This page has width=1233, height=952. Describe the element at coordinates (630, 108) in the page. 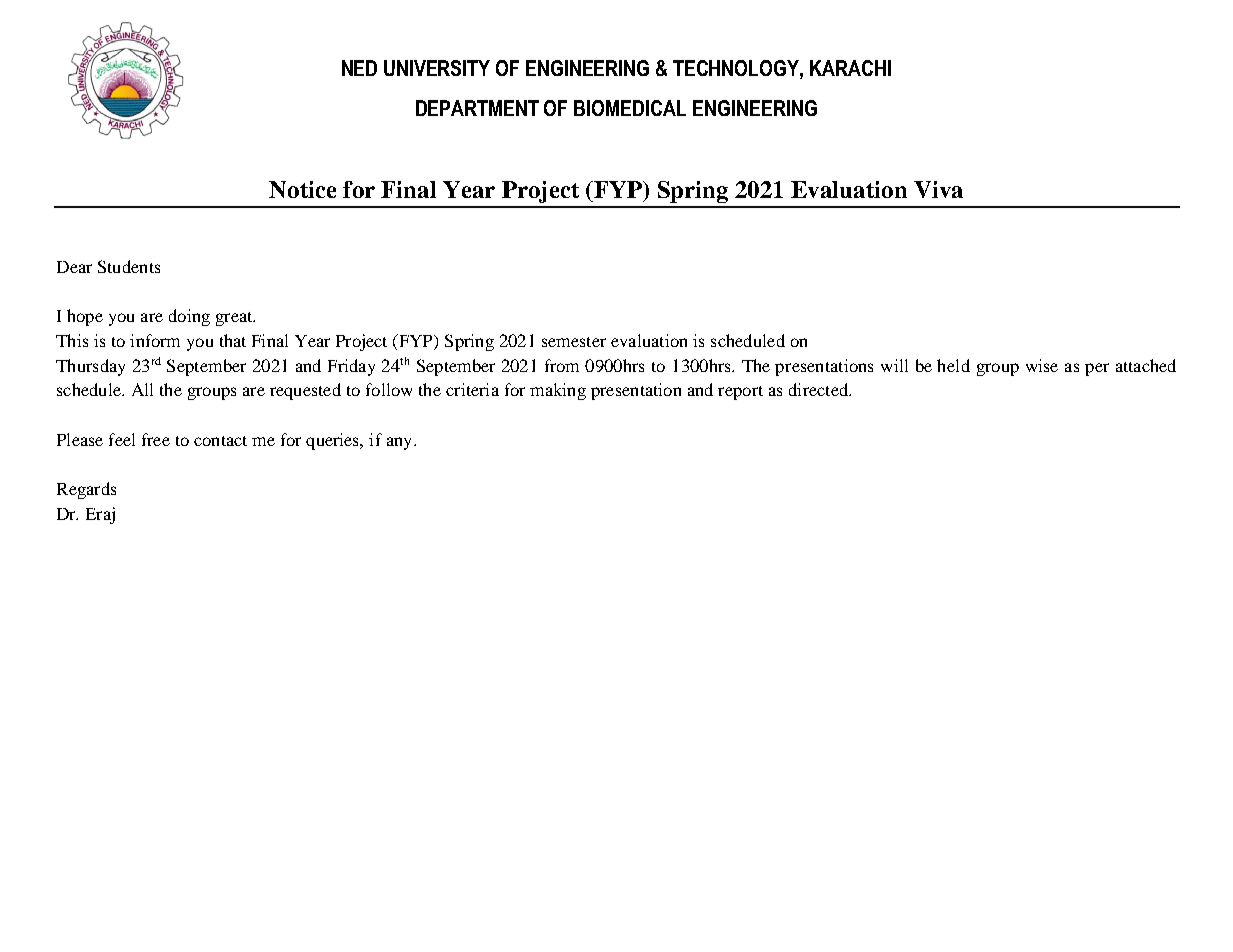

I see `BIOMEDICAL` at that location.
